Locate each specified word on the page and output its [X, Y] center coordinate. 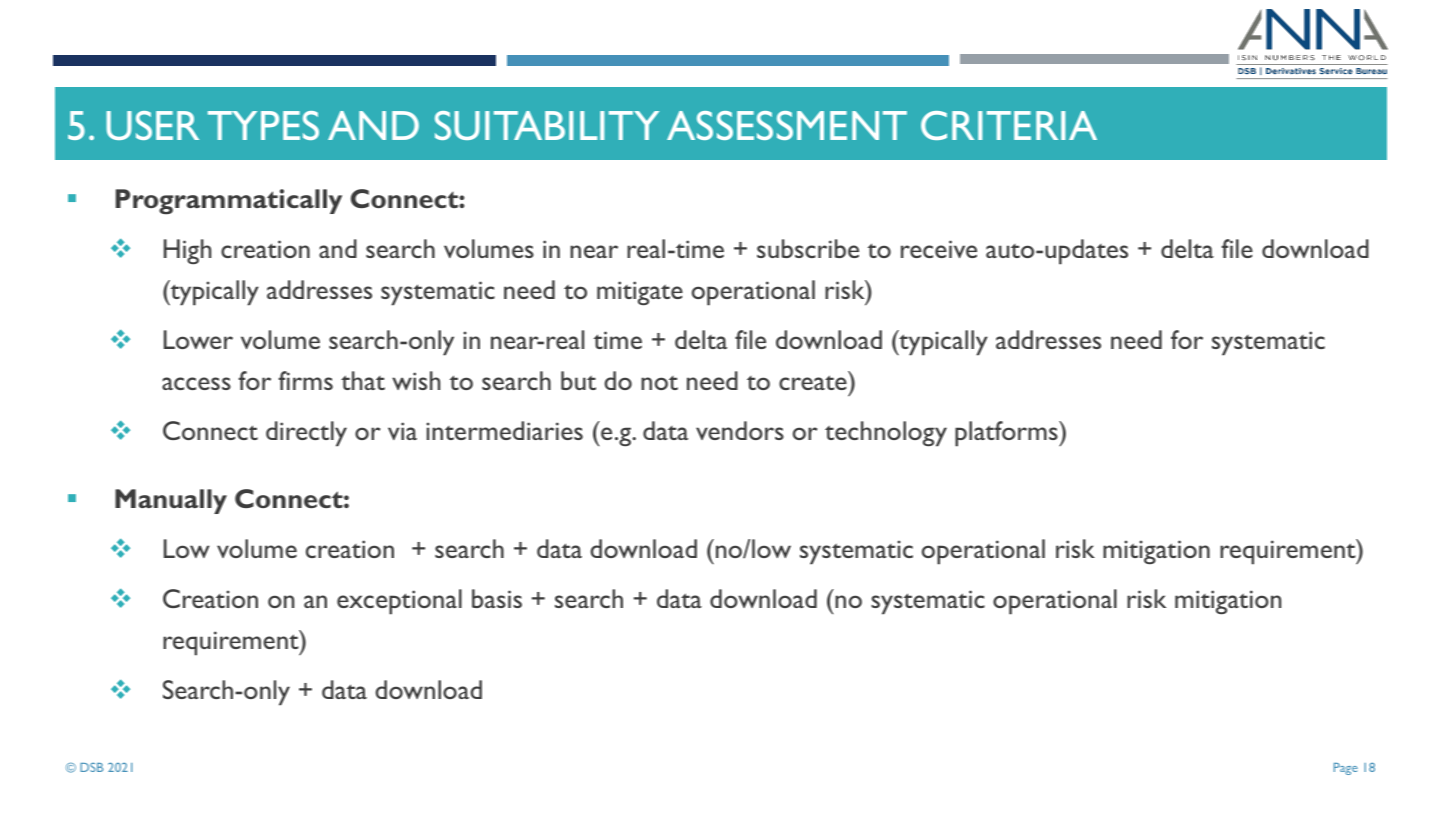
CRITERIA [1009, 125]
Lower [198, 339]
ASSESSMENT [787, 125]
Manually [171, 501]
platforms [1007, 434]
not [659, 383]
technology [886, 434]
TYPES [263, 125]
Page [1346, 769]
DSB [91, 767]
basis [497, 598]
